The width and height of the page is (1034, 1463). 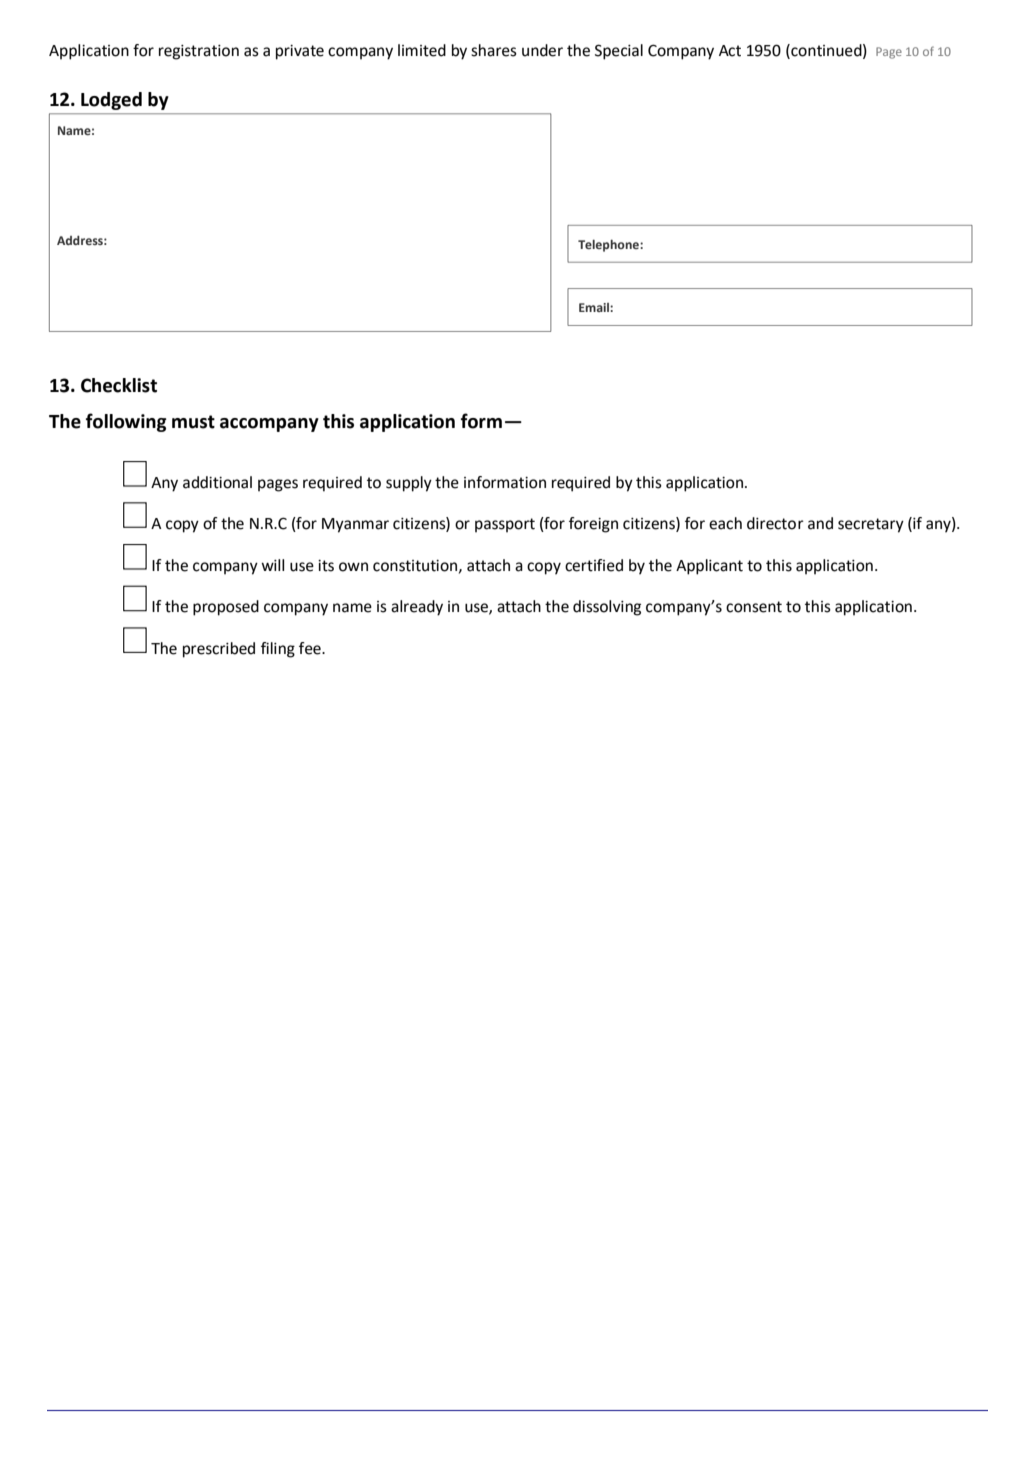 What do you see at coordinates (119, 385) in the page?
I see `Checklist` at bounding box center [119, 385].
